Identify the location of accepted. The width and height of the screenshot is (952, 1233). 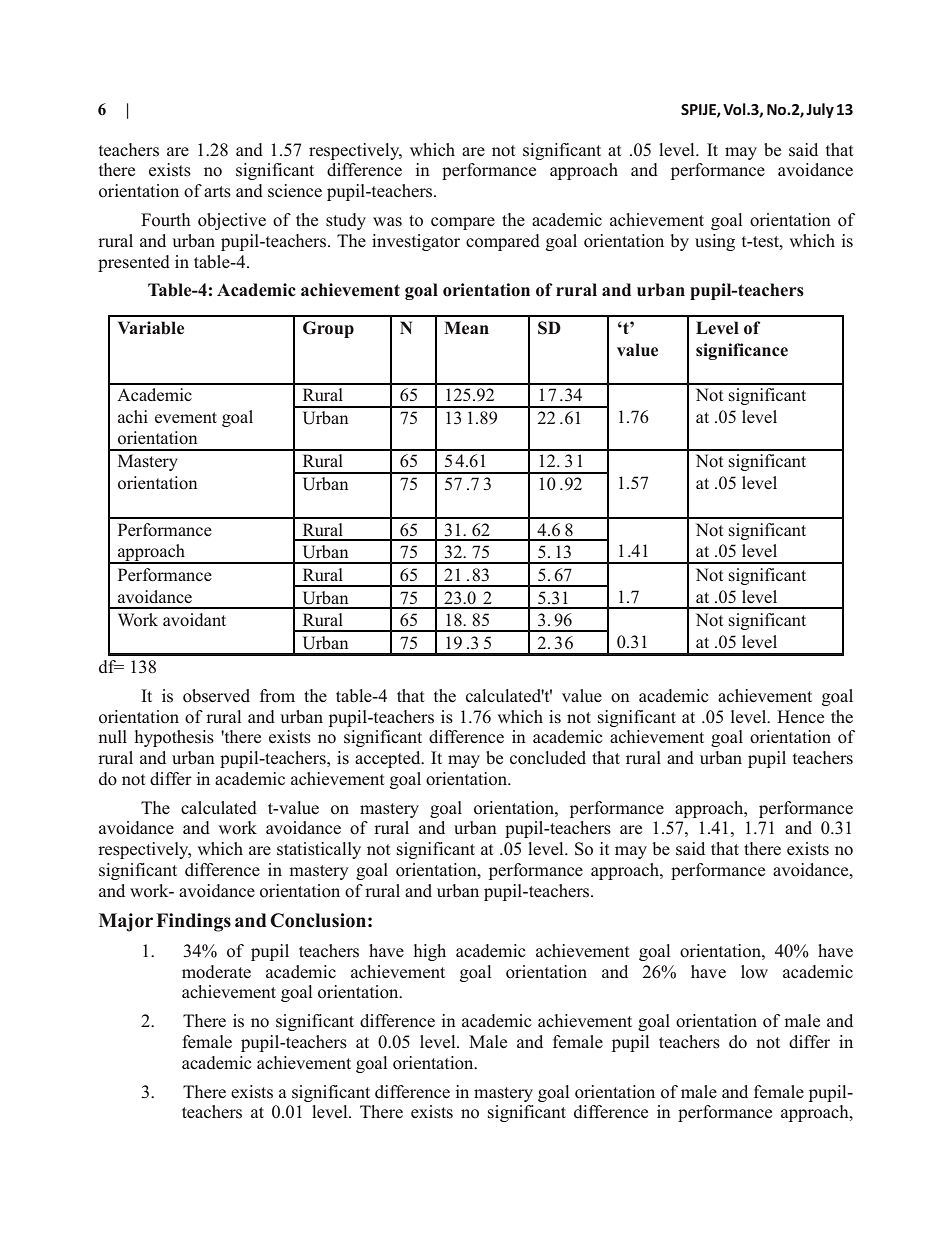
(389, 759).
